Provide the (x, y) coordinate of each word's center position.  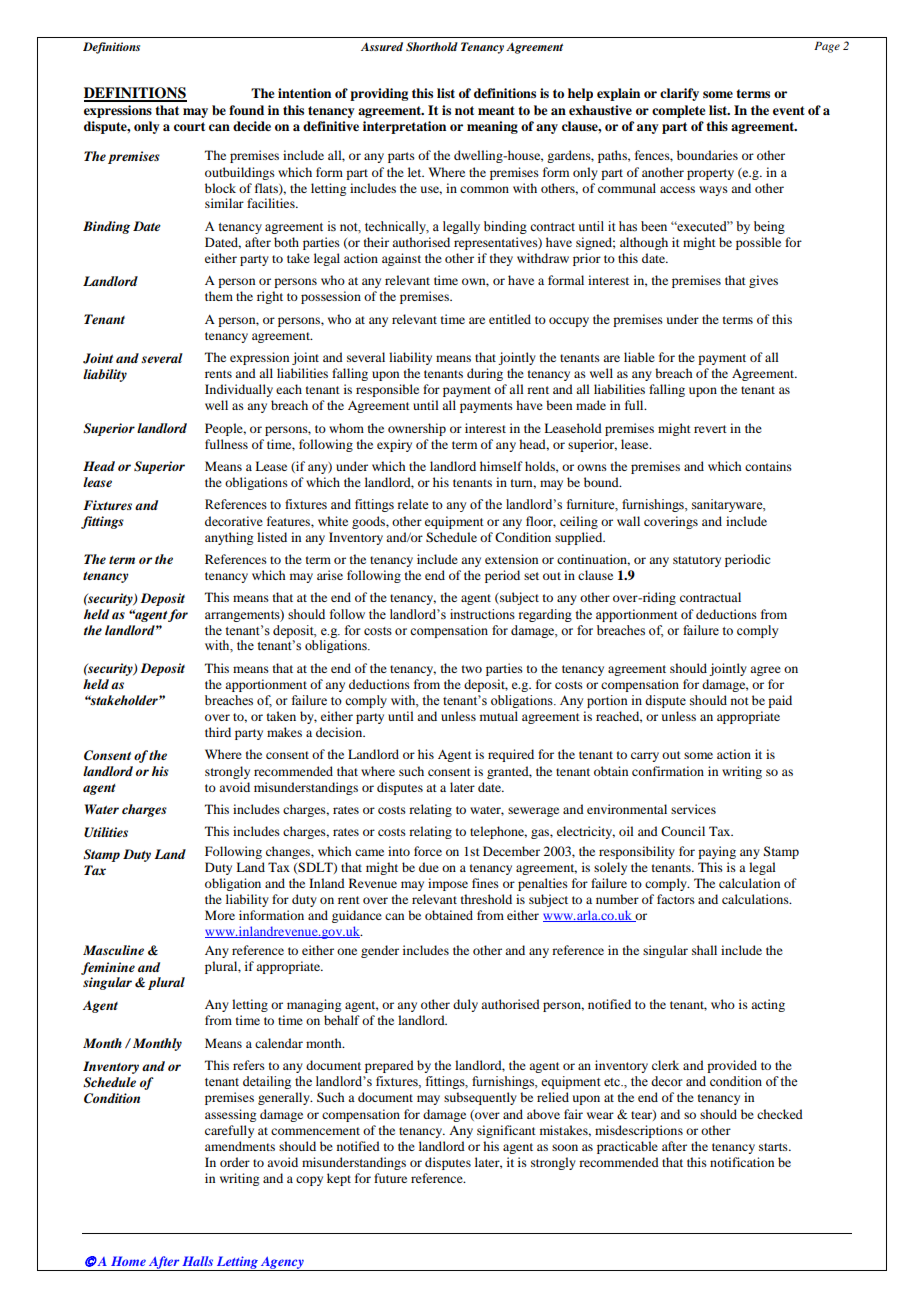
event (789, 110)
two (472, 669)
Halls (197, 1261)
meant (496, 110)
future (390, 1178)
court (189, 126)
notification (742, 1162)
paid (780, 701)
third (218, 732)
